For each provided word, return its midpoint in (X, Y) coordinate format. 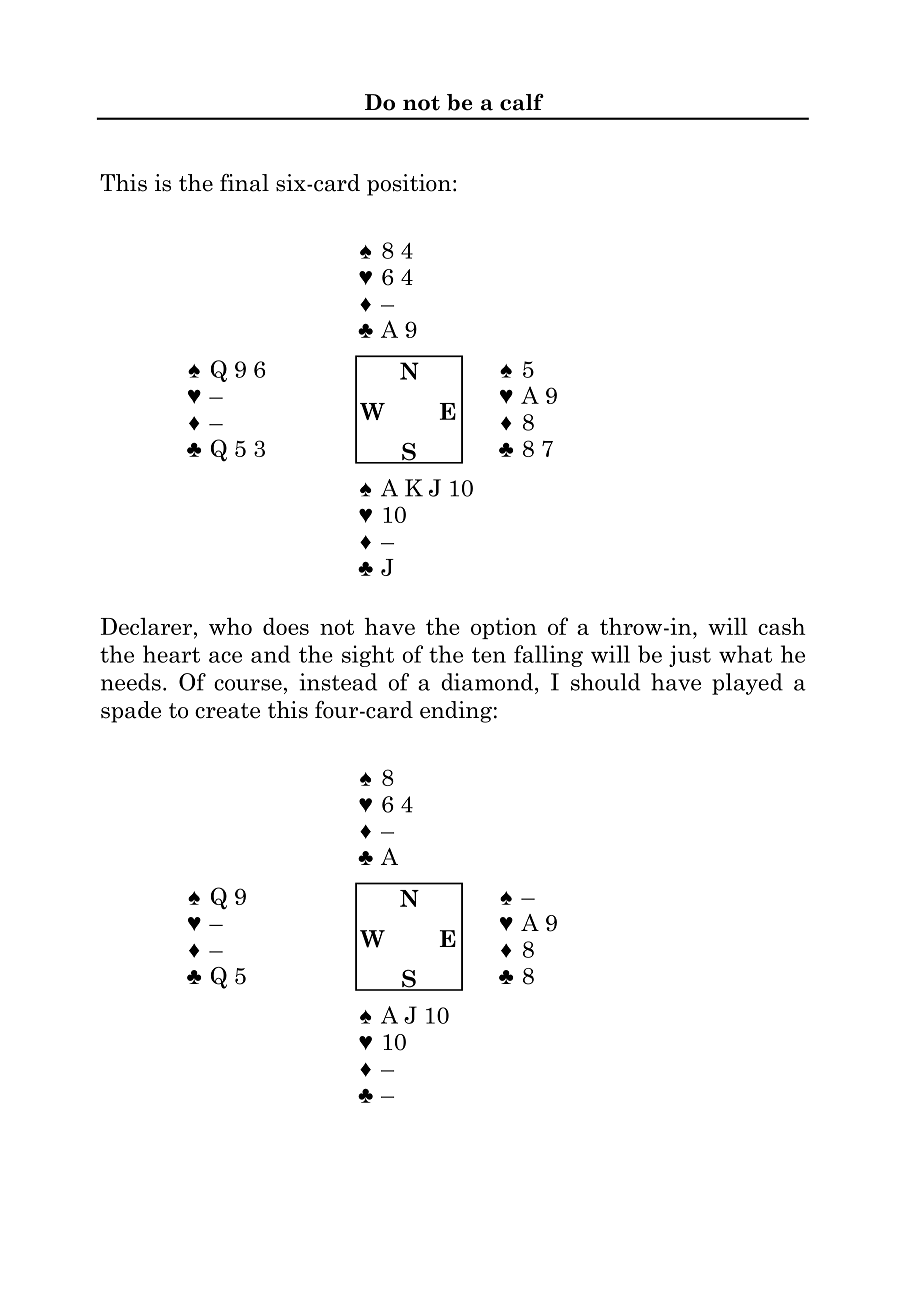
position (409, 185)
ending (456, 712)
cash (781, 626)
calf (522, 102)
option (504, 628)
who (230, 626)
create (227, 711)
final (244, 183)
